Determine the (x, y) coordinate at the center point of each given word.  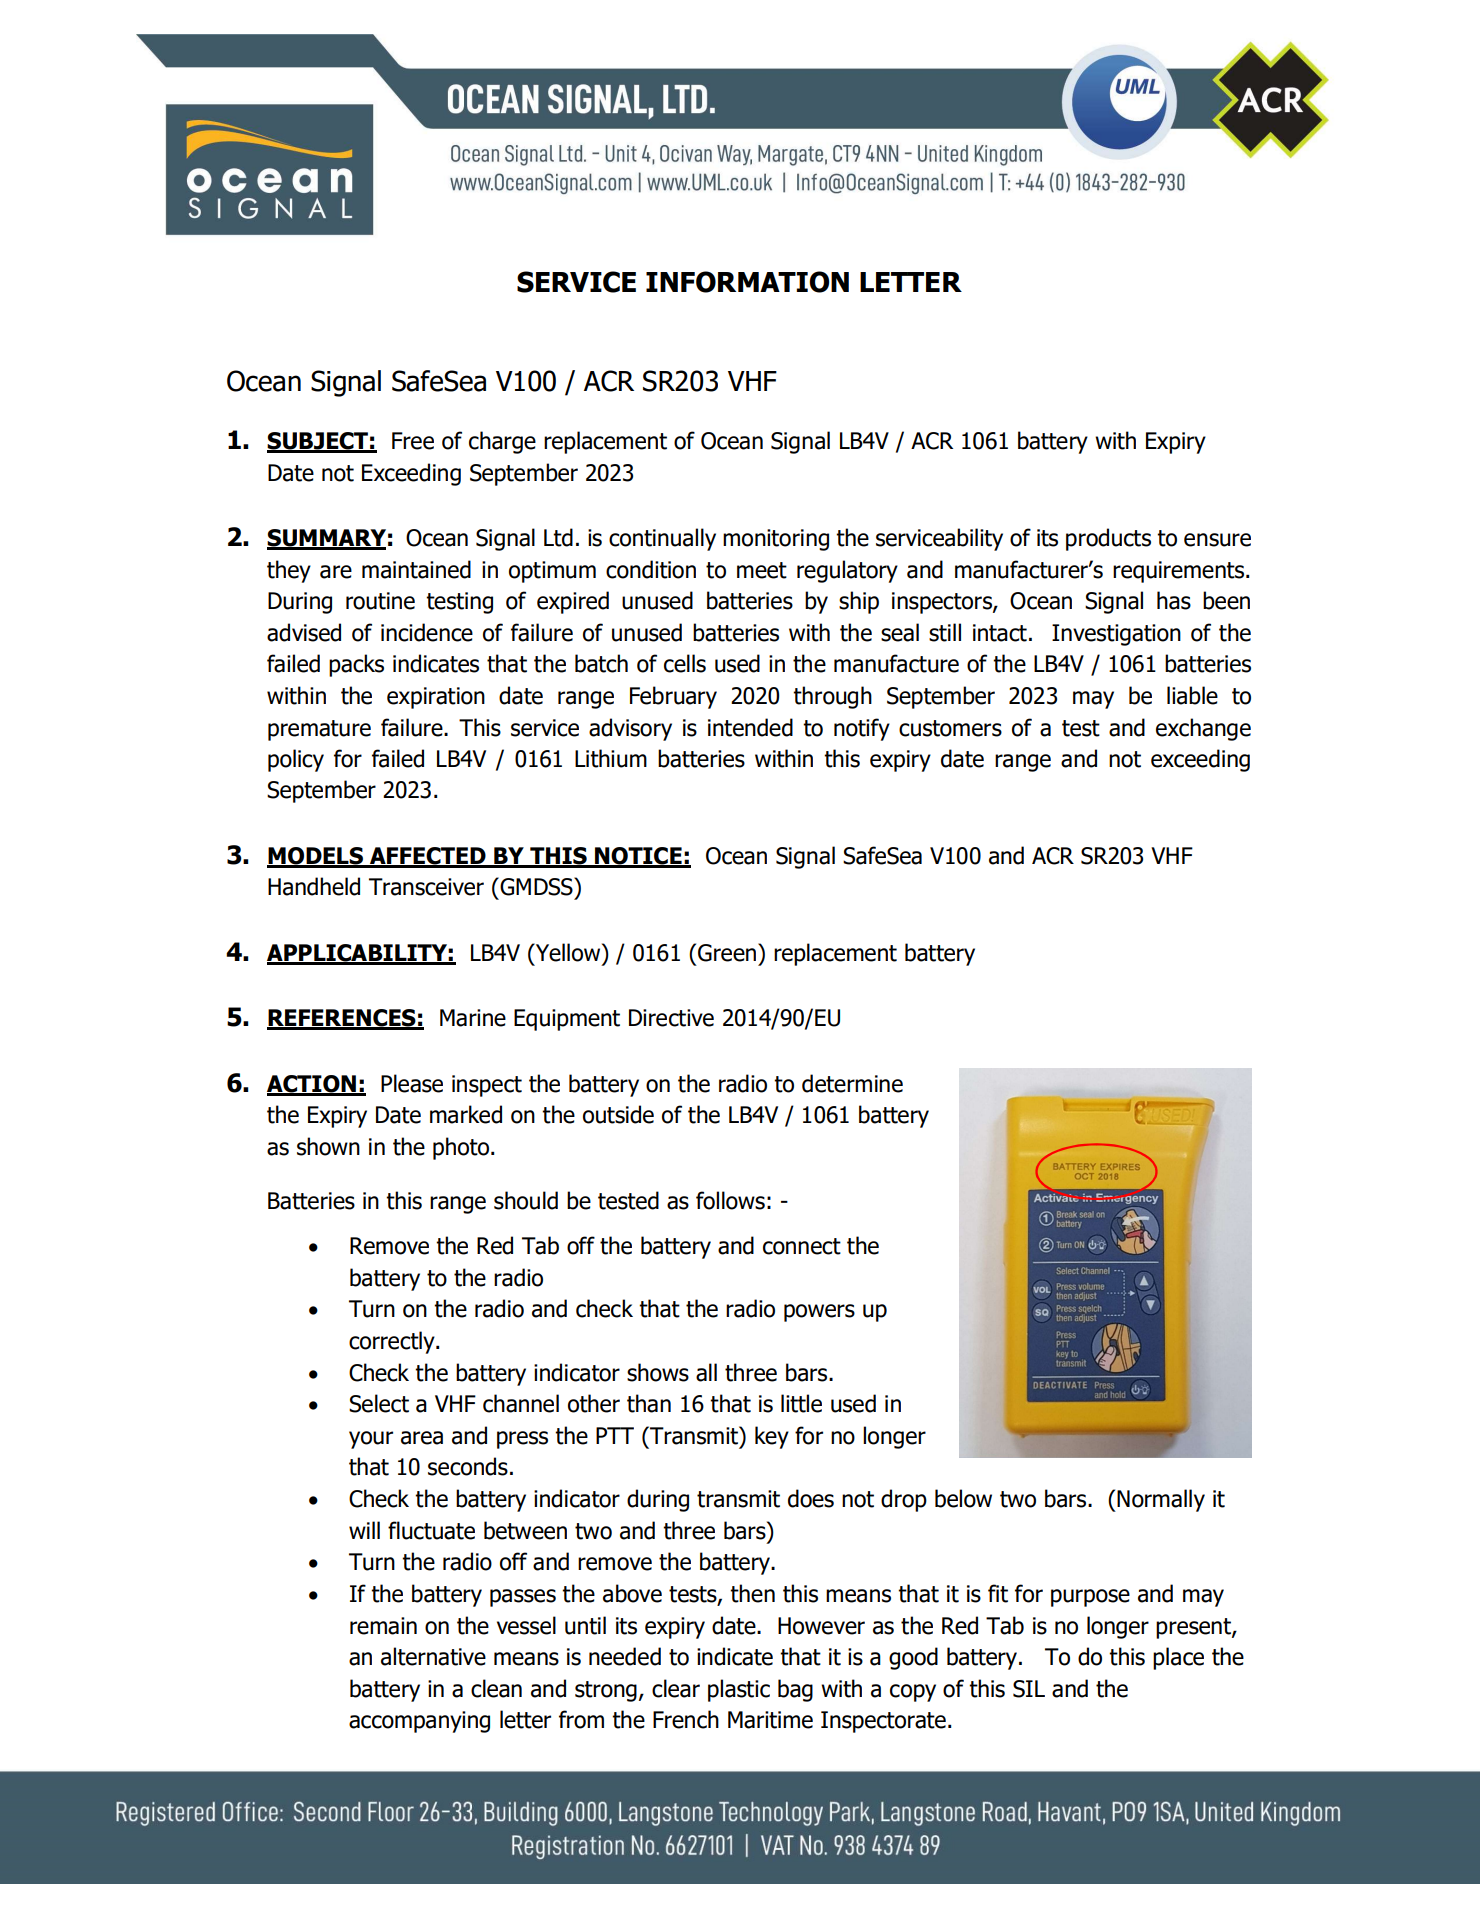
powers (819, 1313)
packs (356, 665)
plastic (739, 1690)
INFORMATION (747, 282)
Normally (1161, 1500)
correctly (393, 1342)
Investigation (1116, 635)
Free (413, 441)
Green (728, 952)
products (1108, 539)
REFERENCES (342, 1019)
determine (852, 1083)
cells (685, 663)
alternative (433, 1656)
